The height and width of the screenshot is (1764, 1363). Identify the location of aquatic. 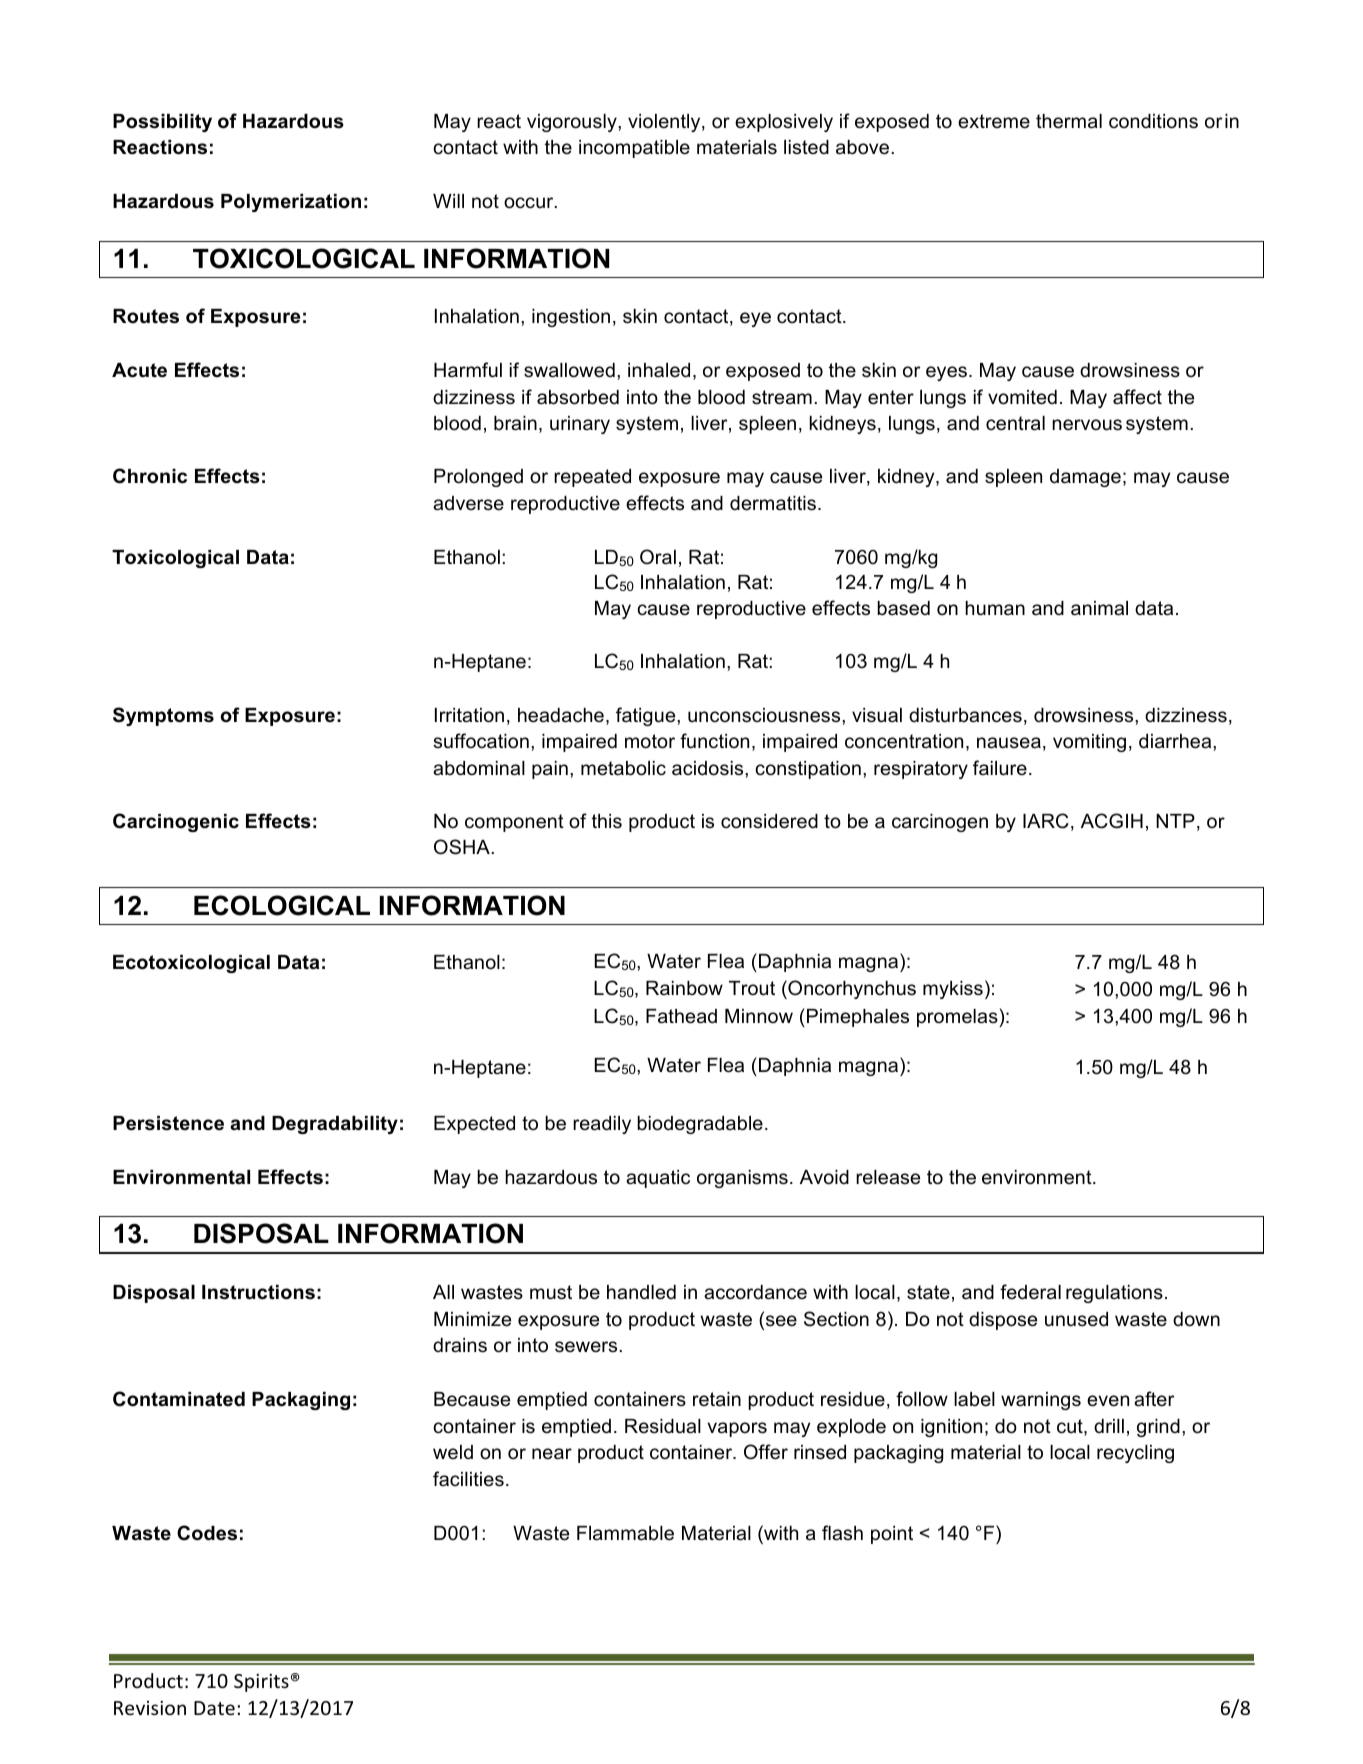
(658, 1179).
